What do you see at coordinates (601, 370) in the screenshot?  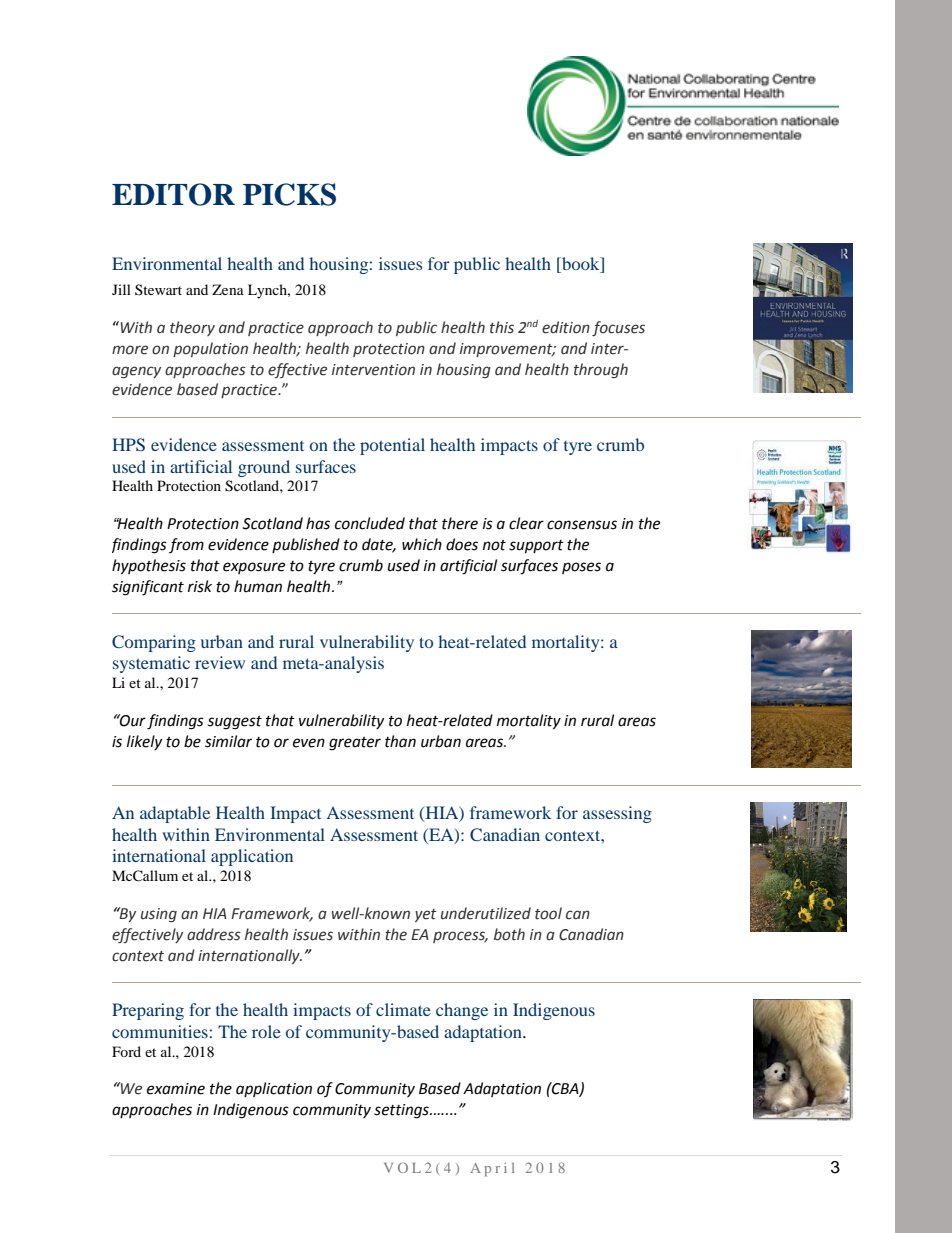 I see `through` at bounding box center [601, 370].
